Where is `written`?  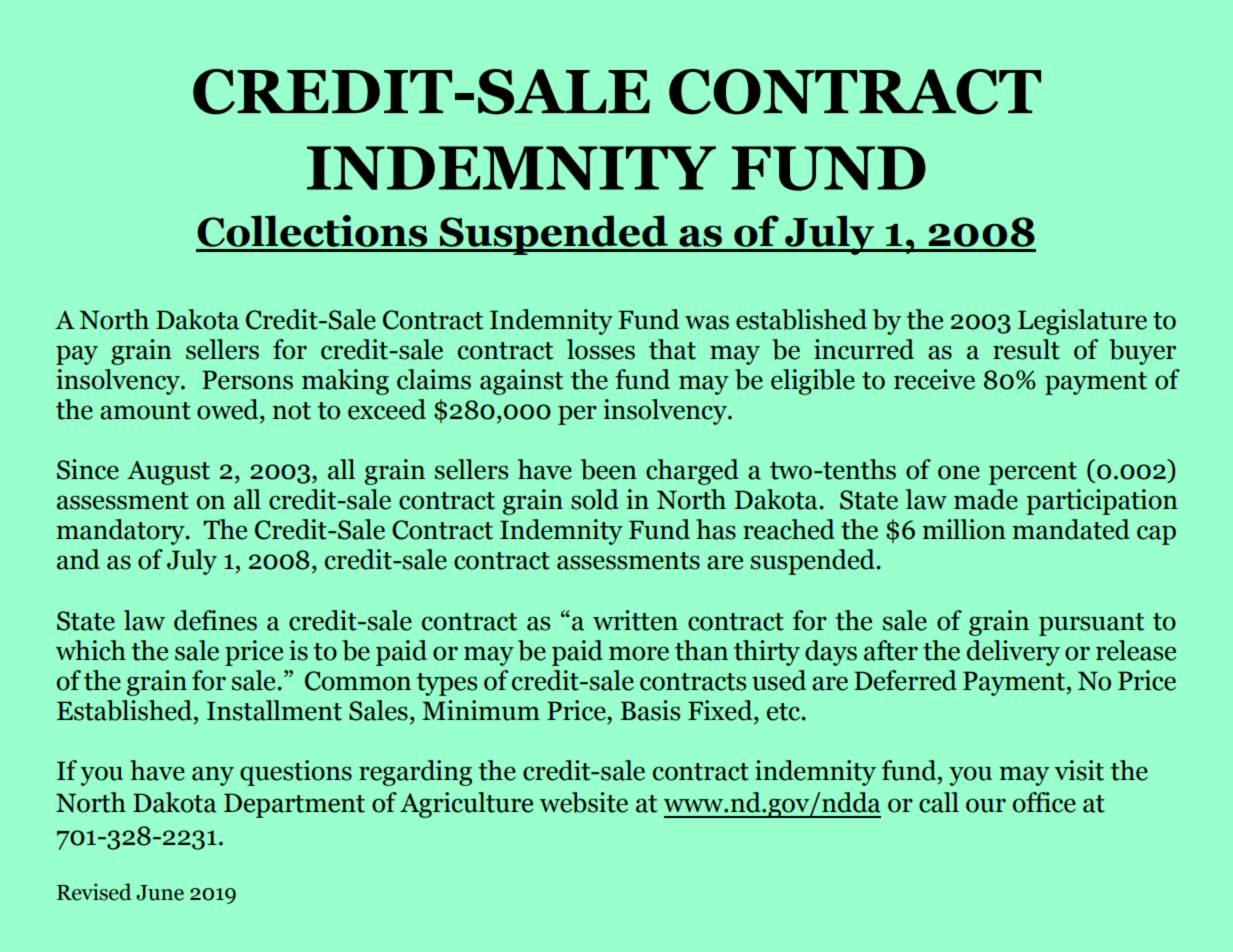
written is located at coordinates (635, 620).
